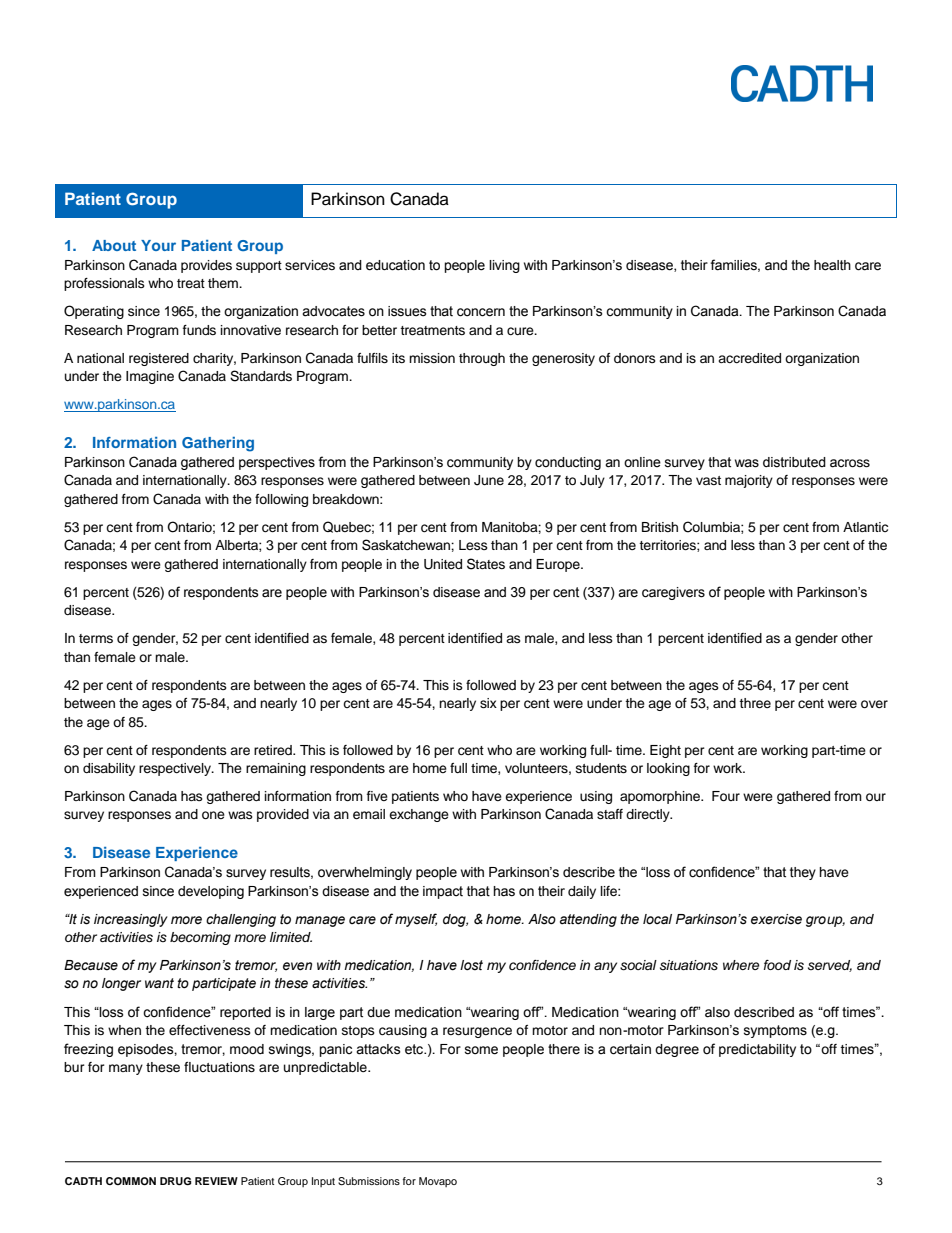 This screenshot has height=1233, width=952. I want to click on June, so click(489, 480).
